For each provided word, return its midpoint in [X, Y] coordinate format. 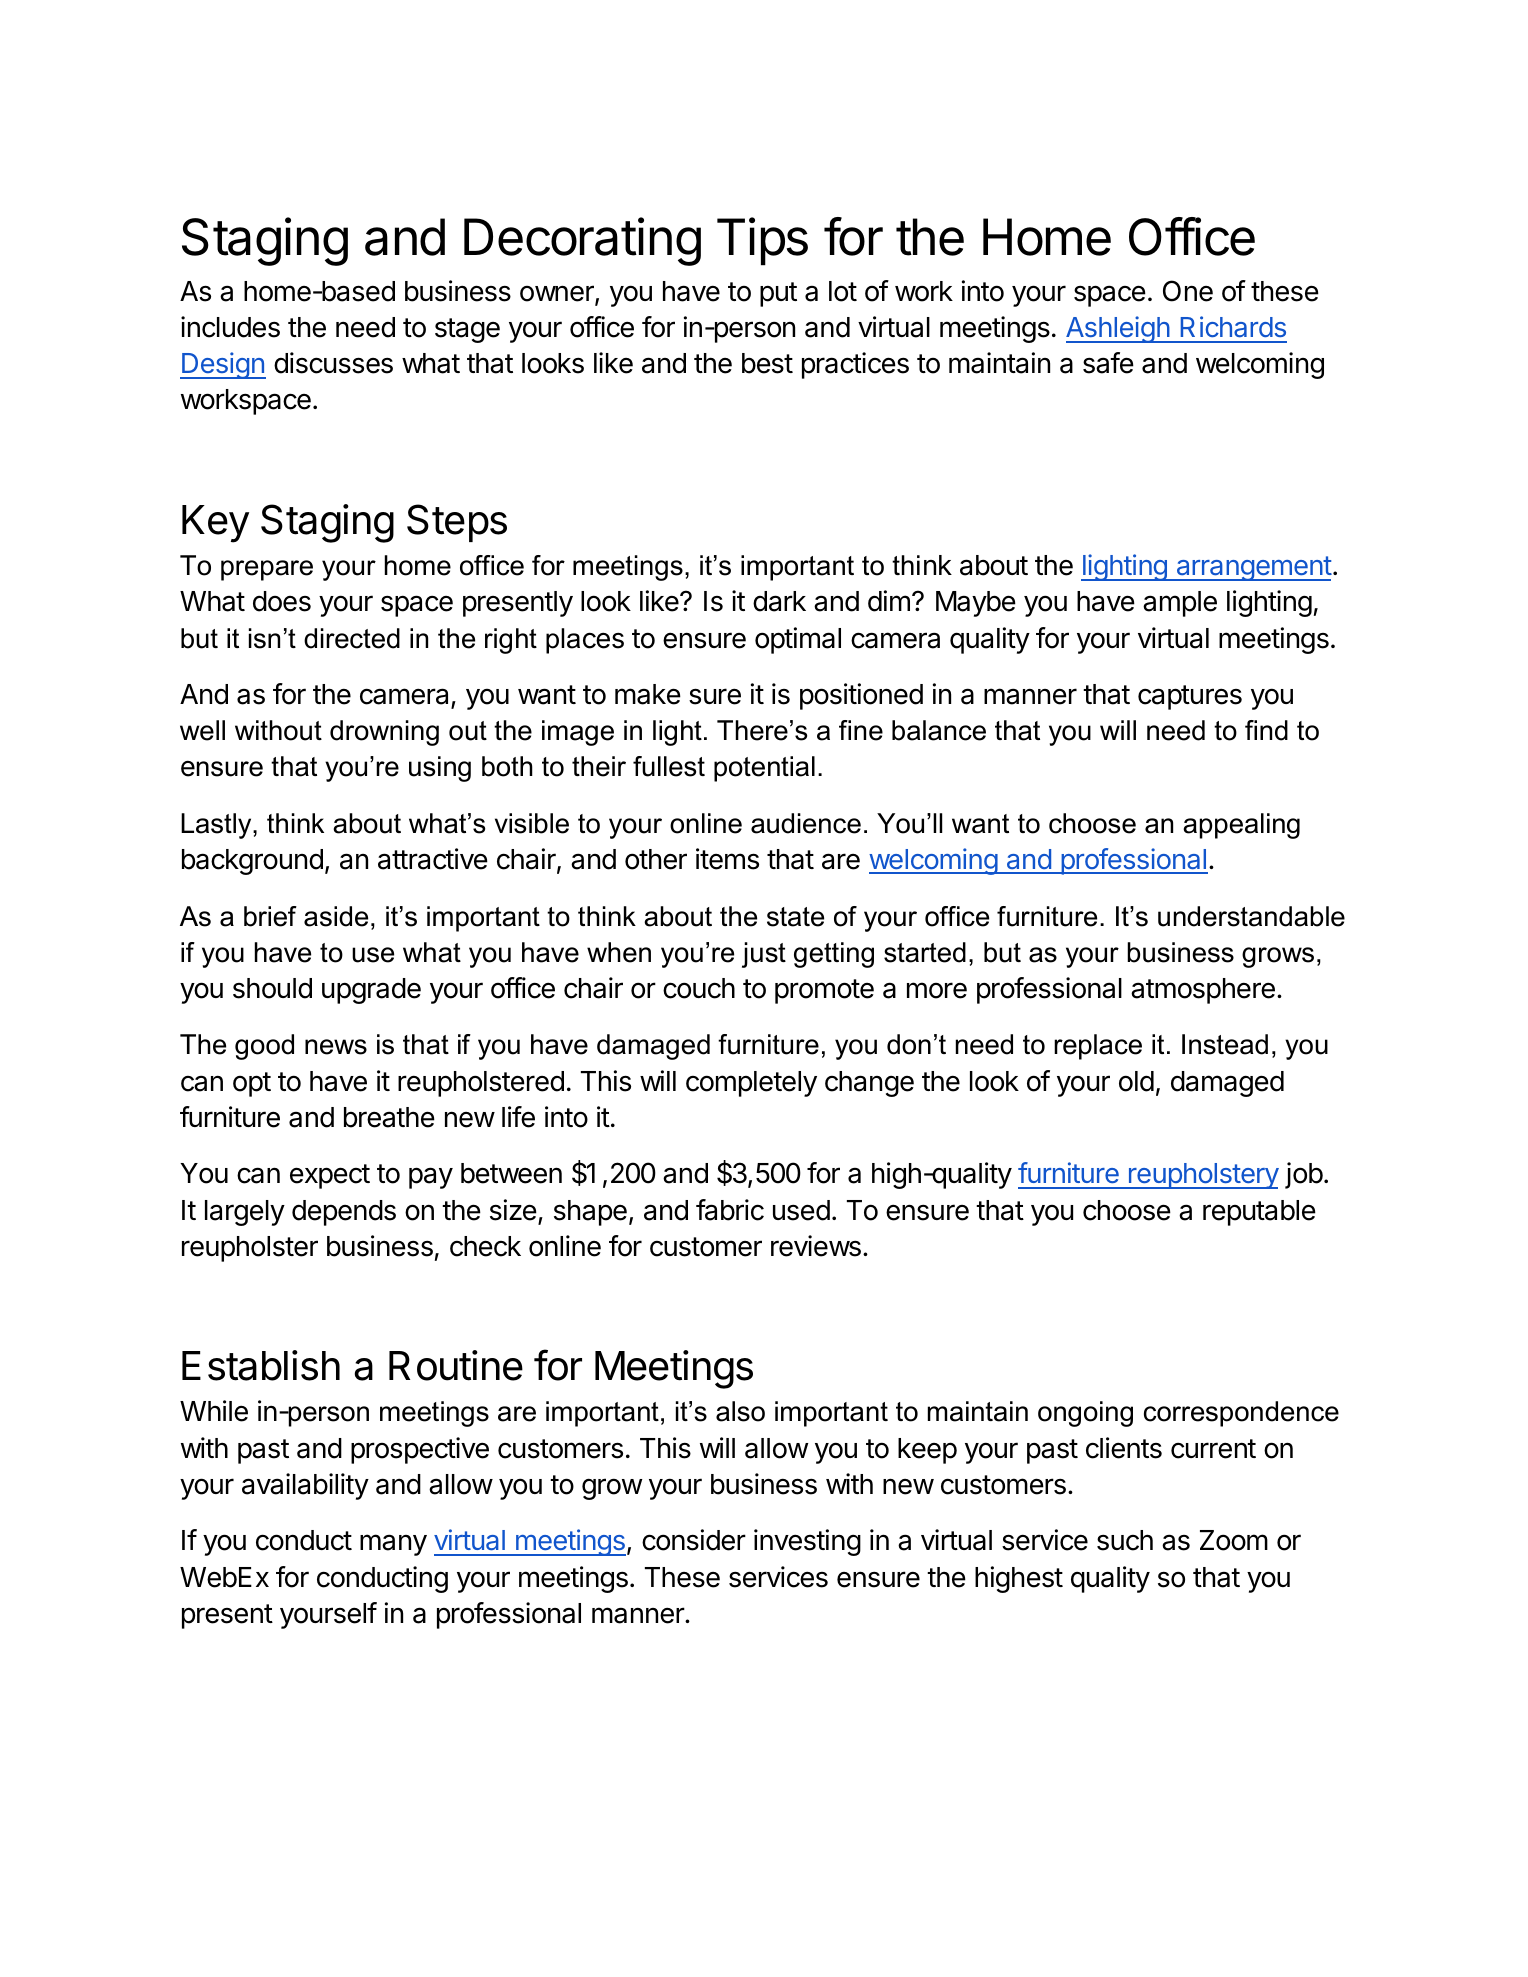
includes [230, 327]
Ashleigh [1118, 329]
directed [352, 638]
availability [305, 1486]
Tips [762, 241]
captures [1190, 697]
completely [751, 1084]
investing [807, 1542]
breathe [389, 1117]
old [1136, 1081]
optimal [798, 640]
